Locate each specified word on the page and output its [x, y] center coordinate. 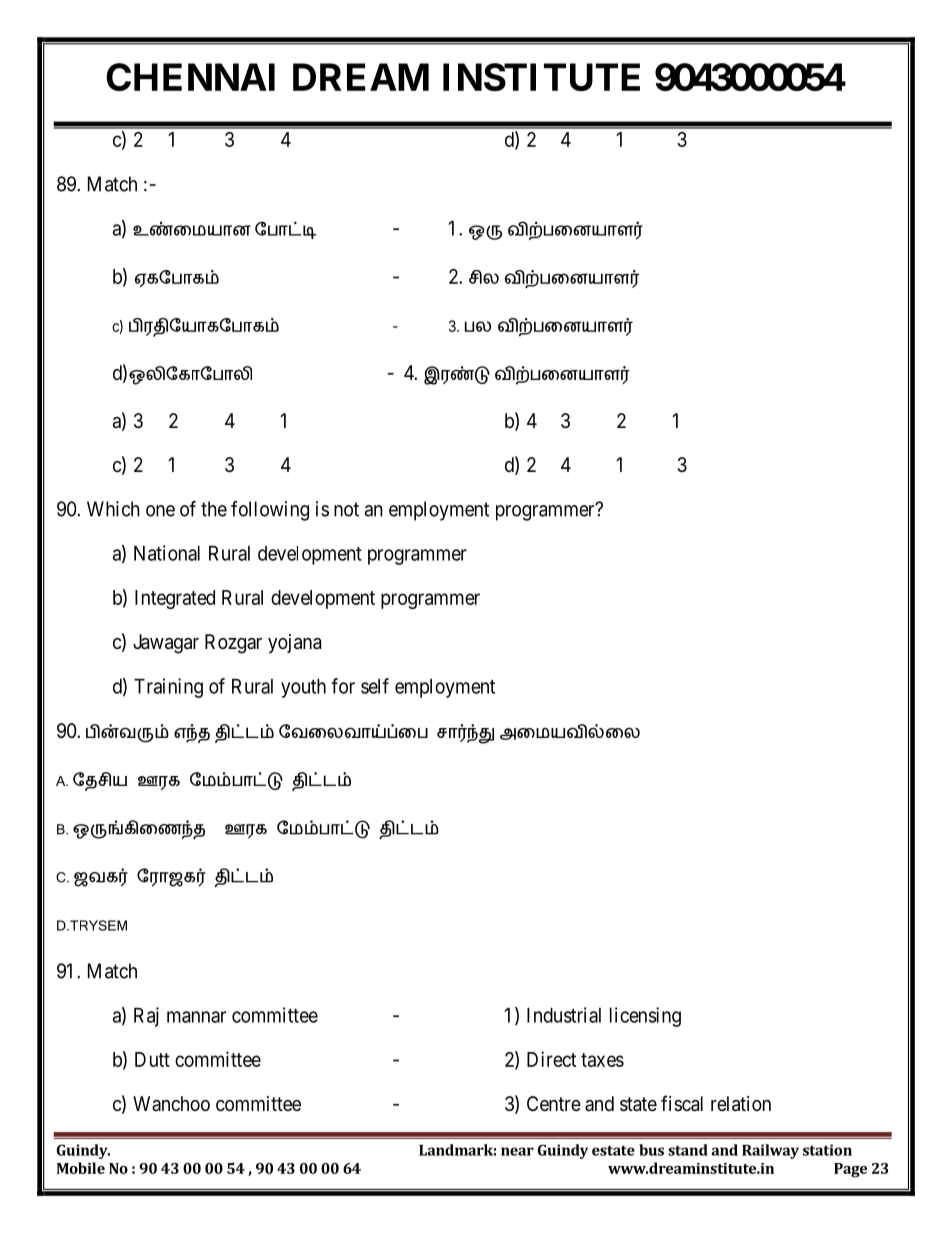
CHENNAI [190, 77]
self [375, 686]
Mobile [81, 1168]
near [517, 1151]
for [343, 686]
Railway [770, 1151]
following [270, 511]
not [346, 509]
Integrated [175, 599]
